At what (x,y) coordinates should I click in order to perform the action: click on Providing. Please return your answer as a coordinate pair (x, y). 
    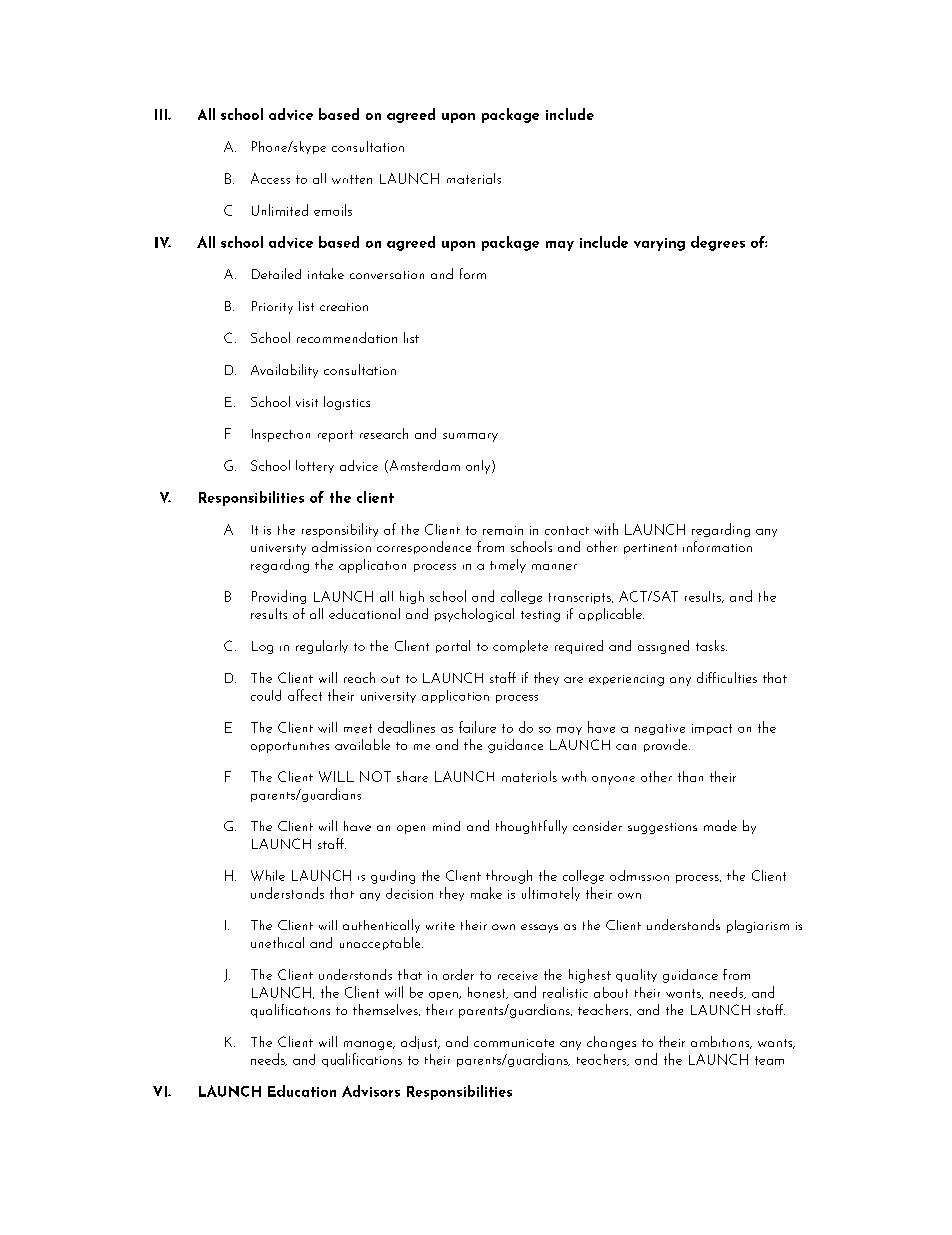
    Looking at the image, I should click on (279, 597).
